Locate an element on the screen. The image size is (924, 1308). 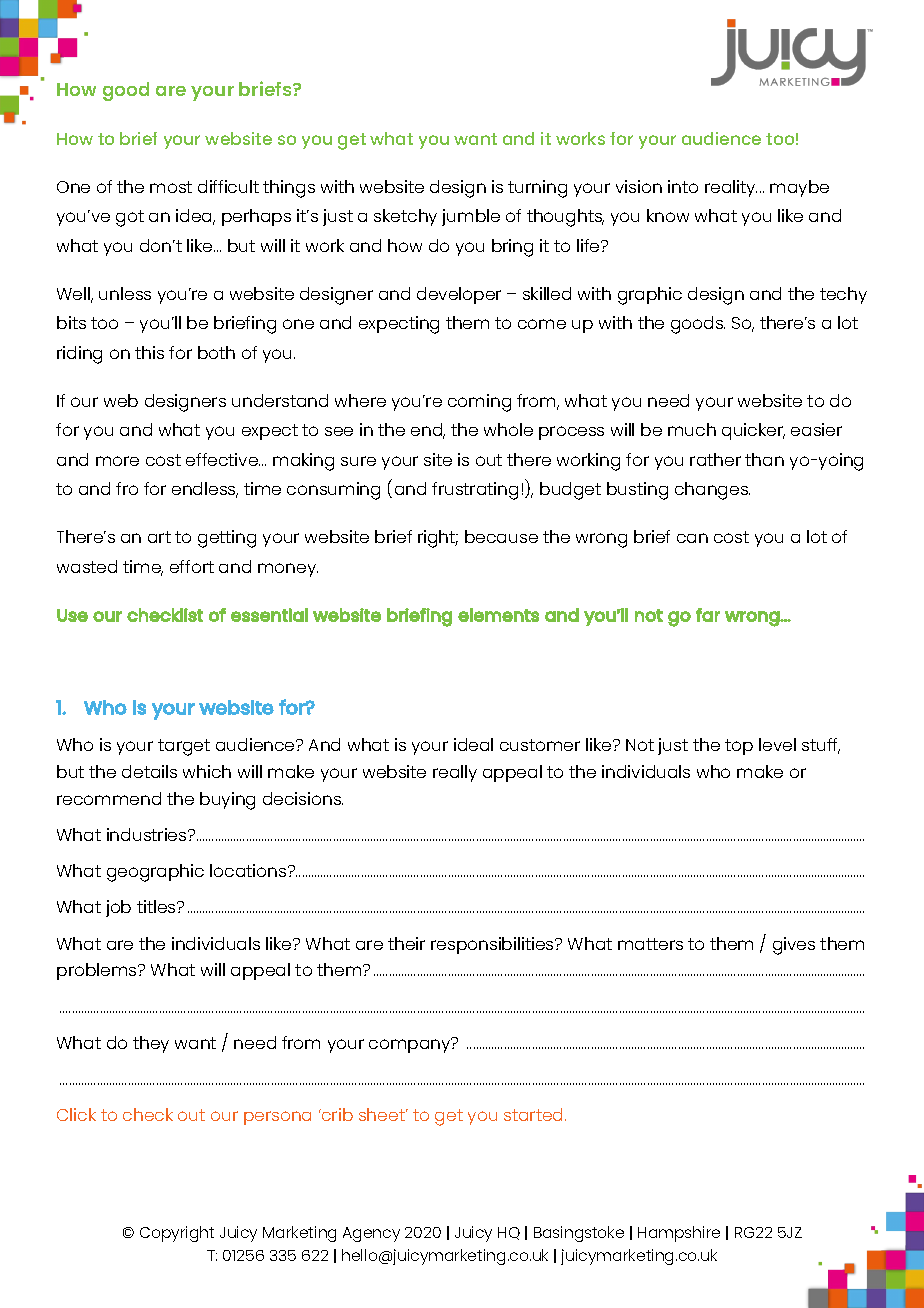
target is located at coordinates (184, 747).
